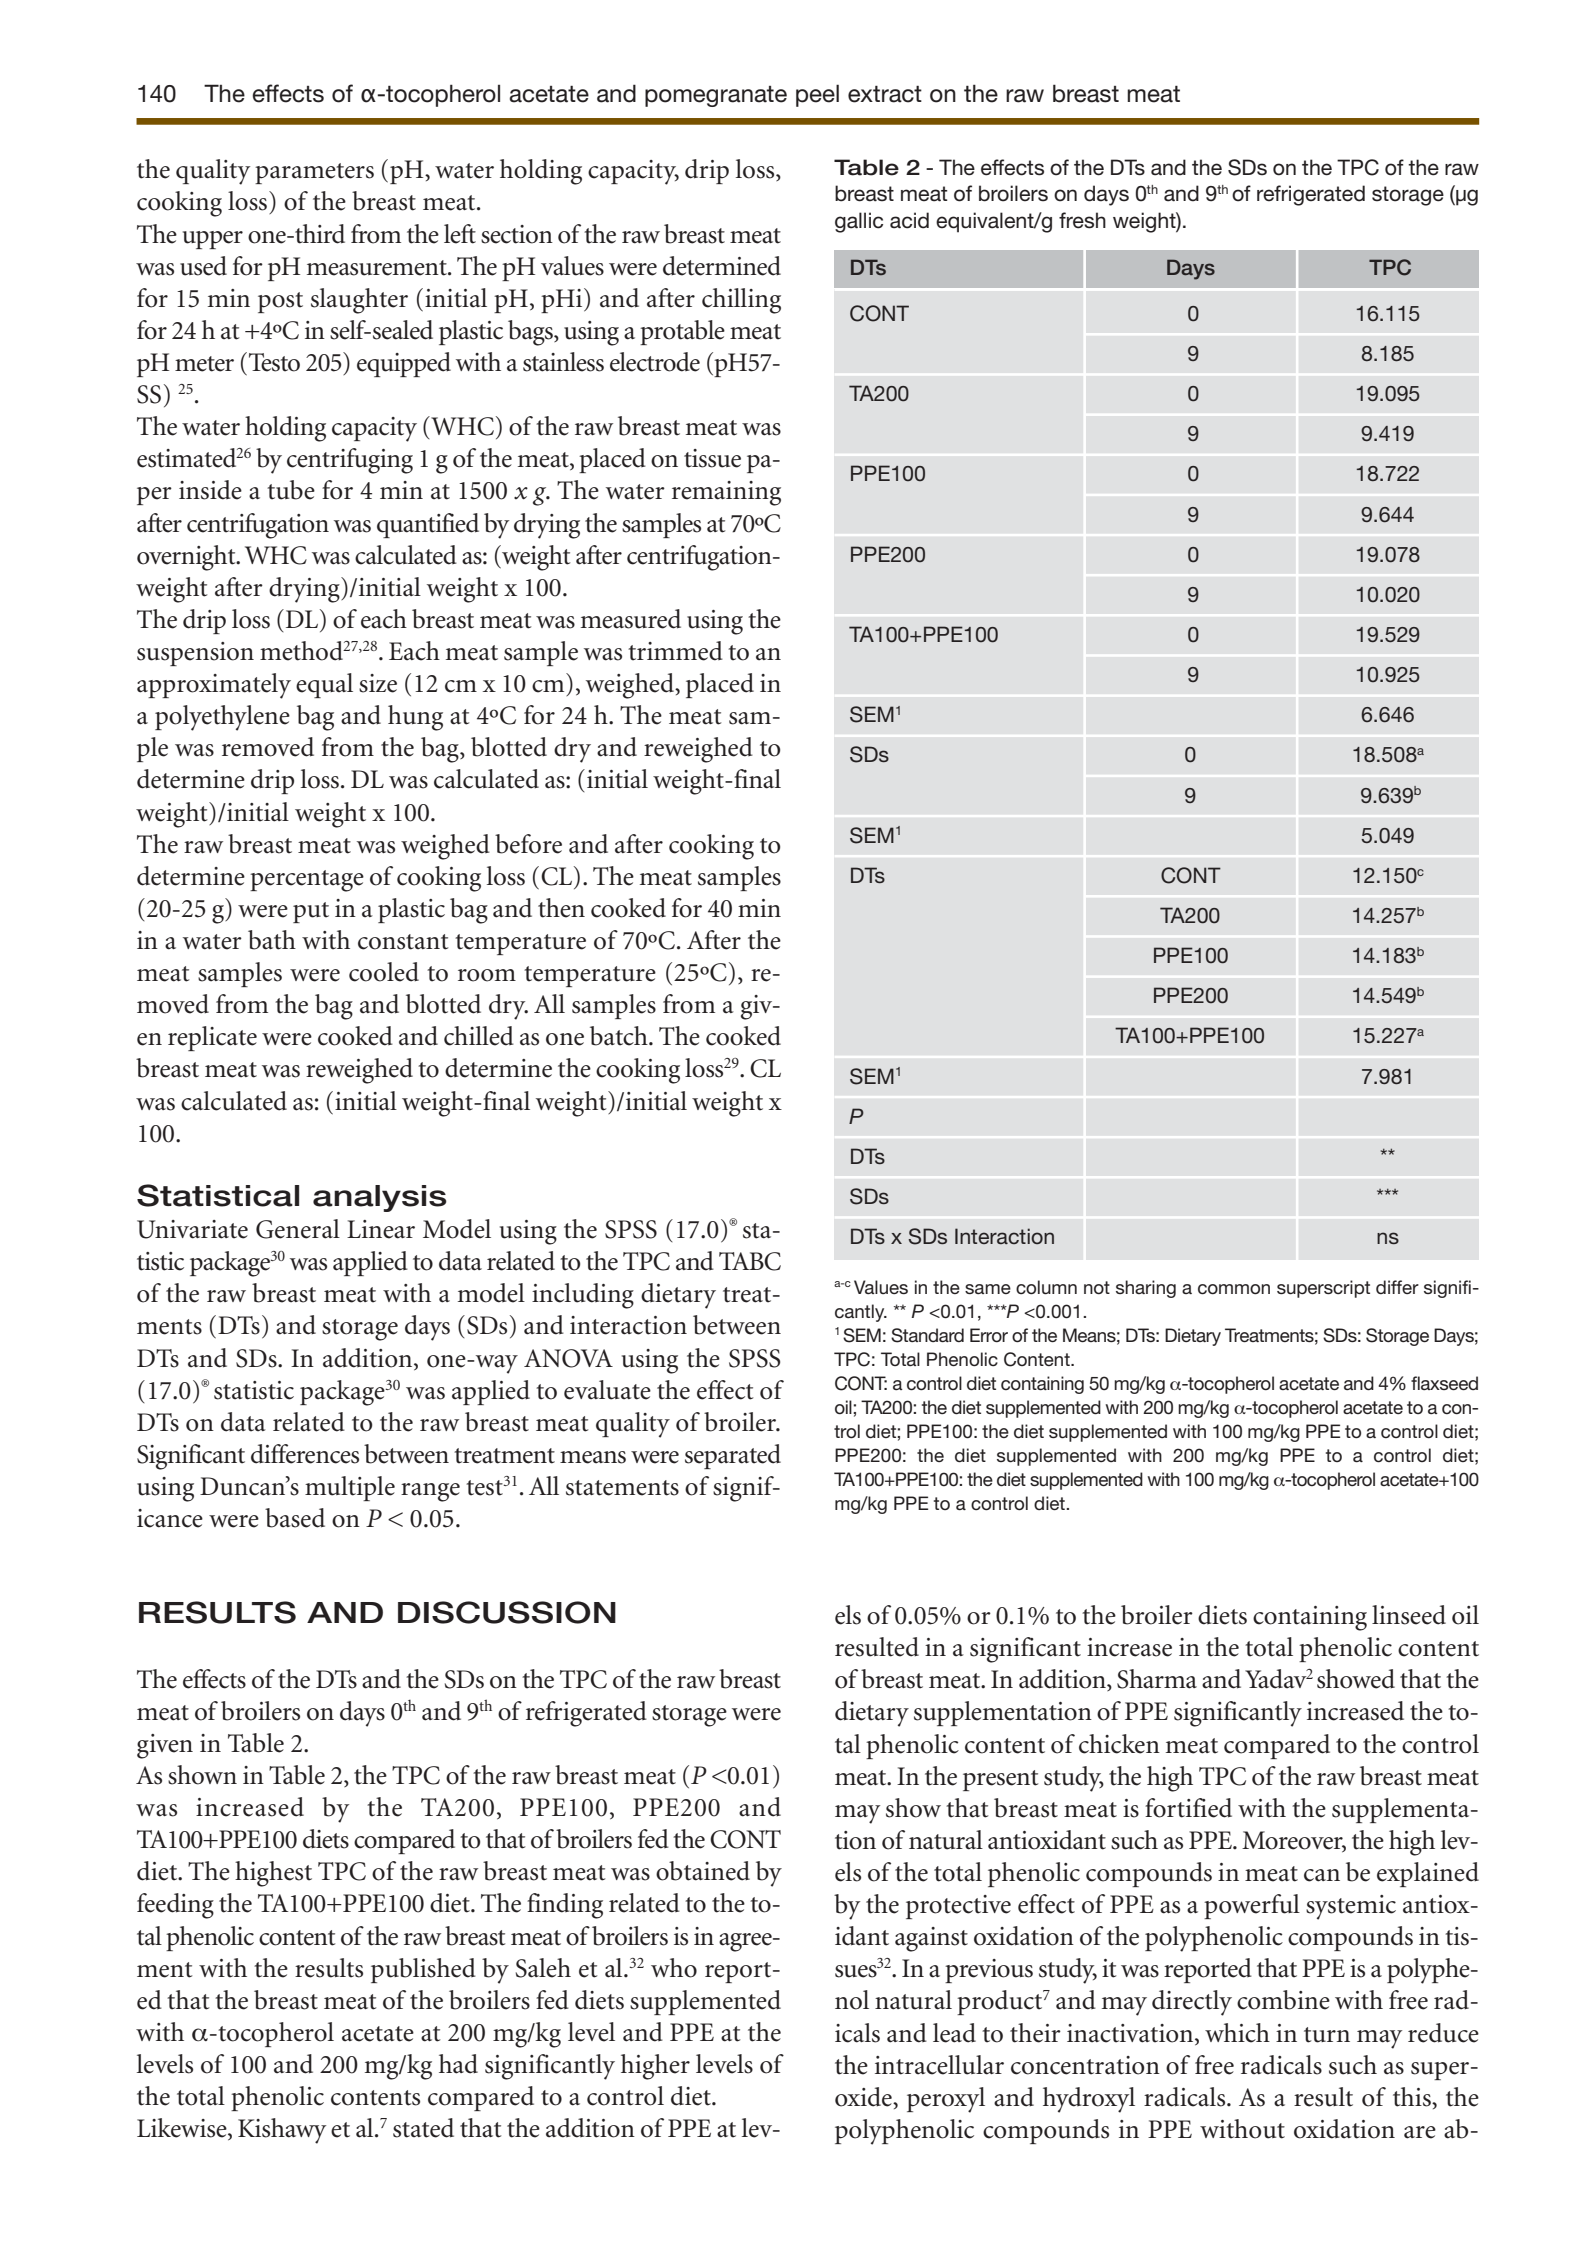 The width and height of the document is (1593, 2253). What do you see at coordinates (817, 95) in the document?
I see `peel` at bounding box center [817, 95].
